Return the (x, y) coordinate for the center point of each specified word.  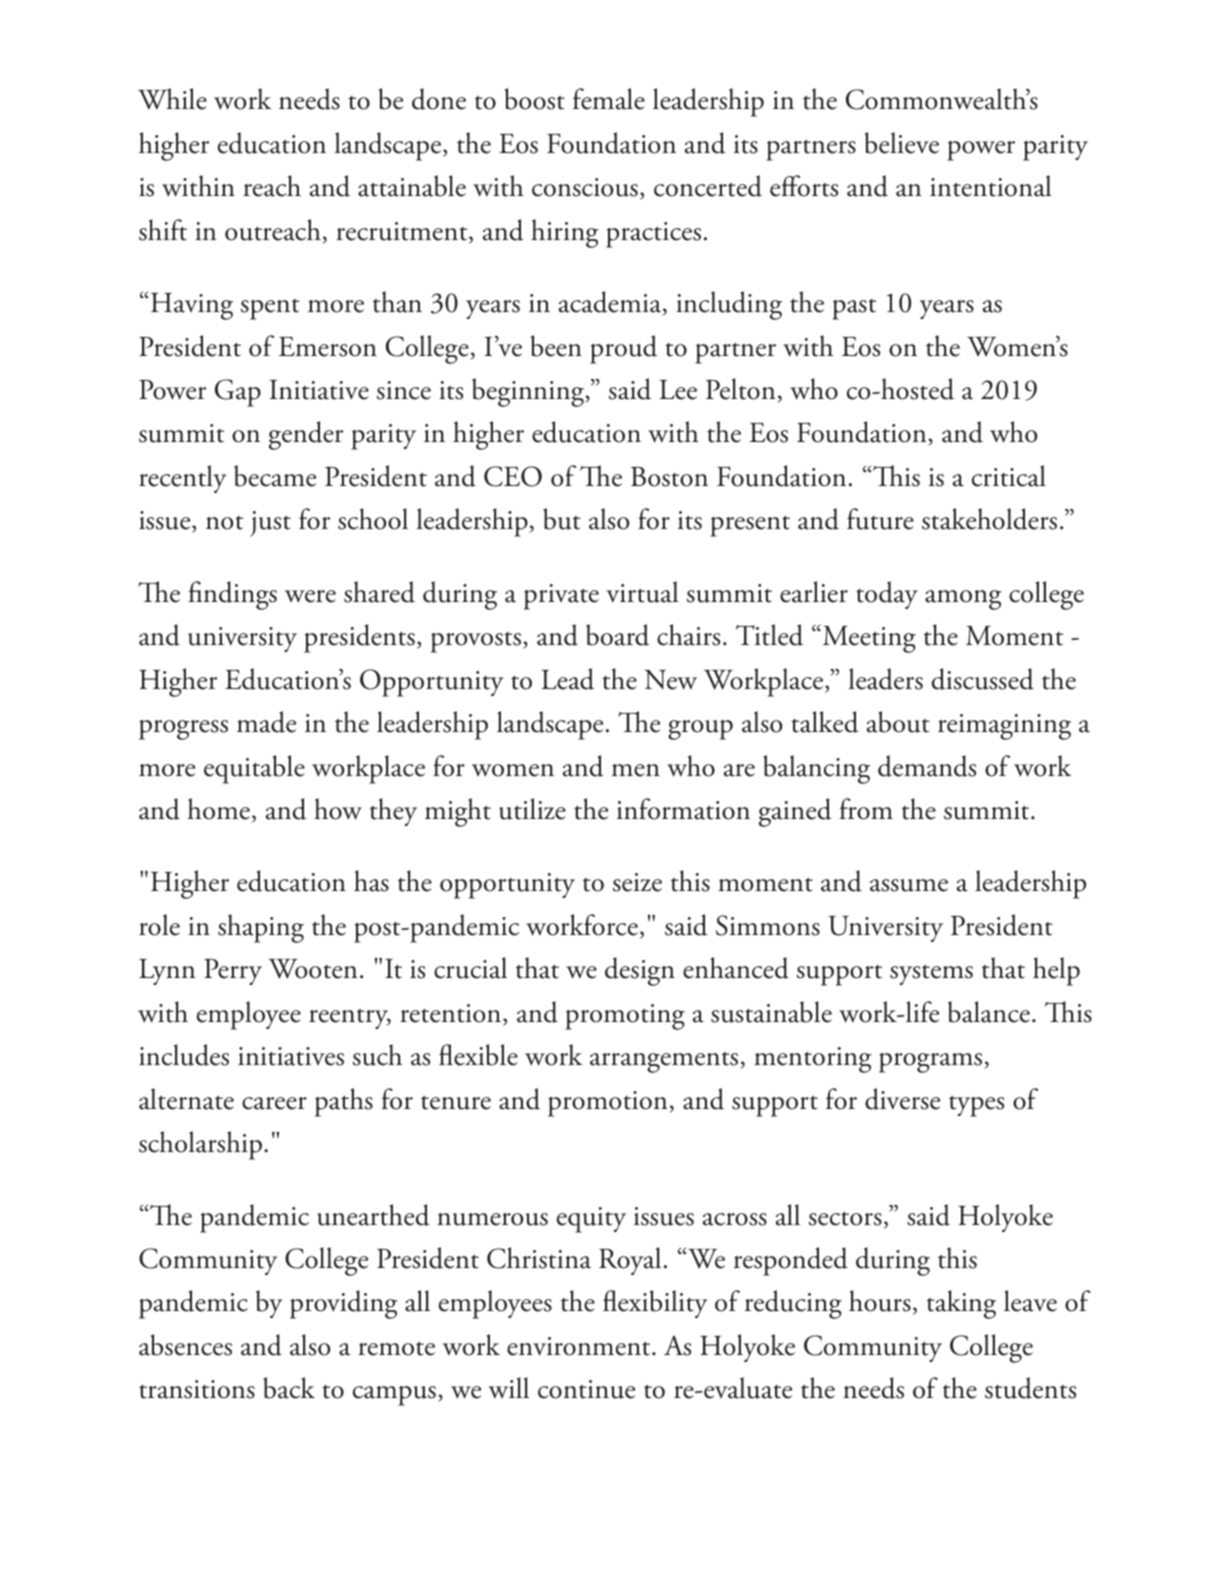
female (609, 99)
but (562, 519)
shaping (261, 928)
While (172, 99)
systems (931, 974)
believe (902, 143)
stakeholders (989, 519)
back (289, 1388)
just (270, 524)
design (640, 971)
